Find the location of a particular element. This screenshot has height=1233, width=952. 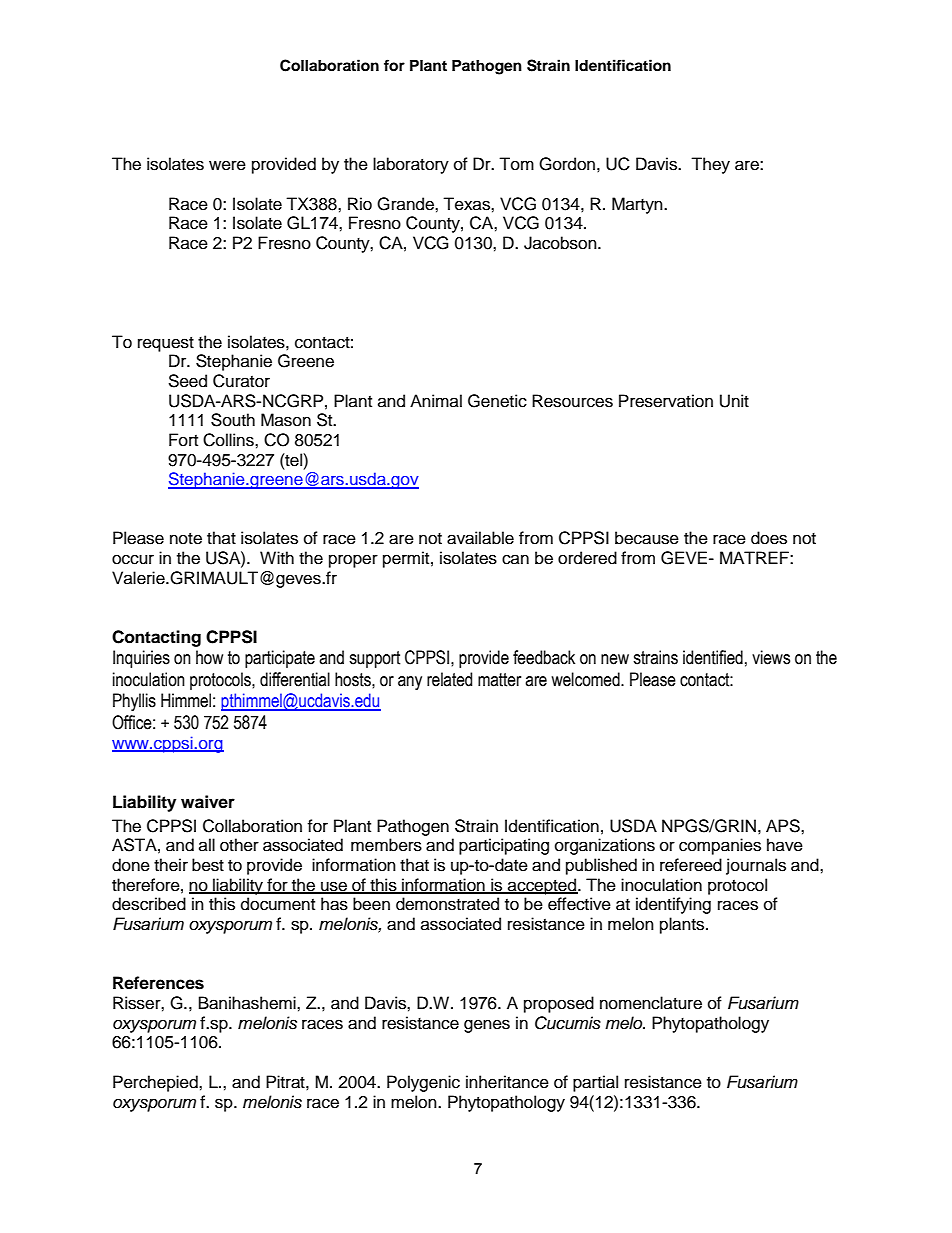

They is located at coordinates (710, 165).
